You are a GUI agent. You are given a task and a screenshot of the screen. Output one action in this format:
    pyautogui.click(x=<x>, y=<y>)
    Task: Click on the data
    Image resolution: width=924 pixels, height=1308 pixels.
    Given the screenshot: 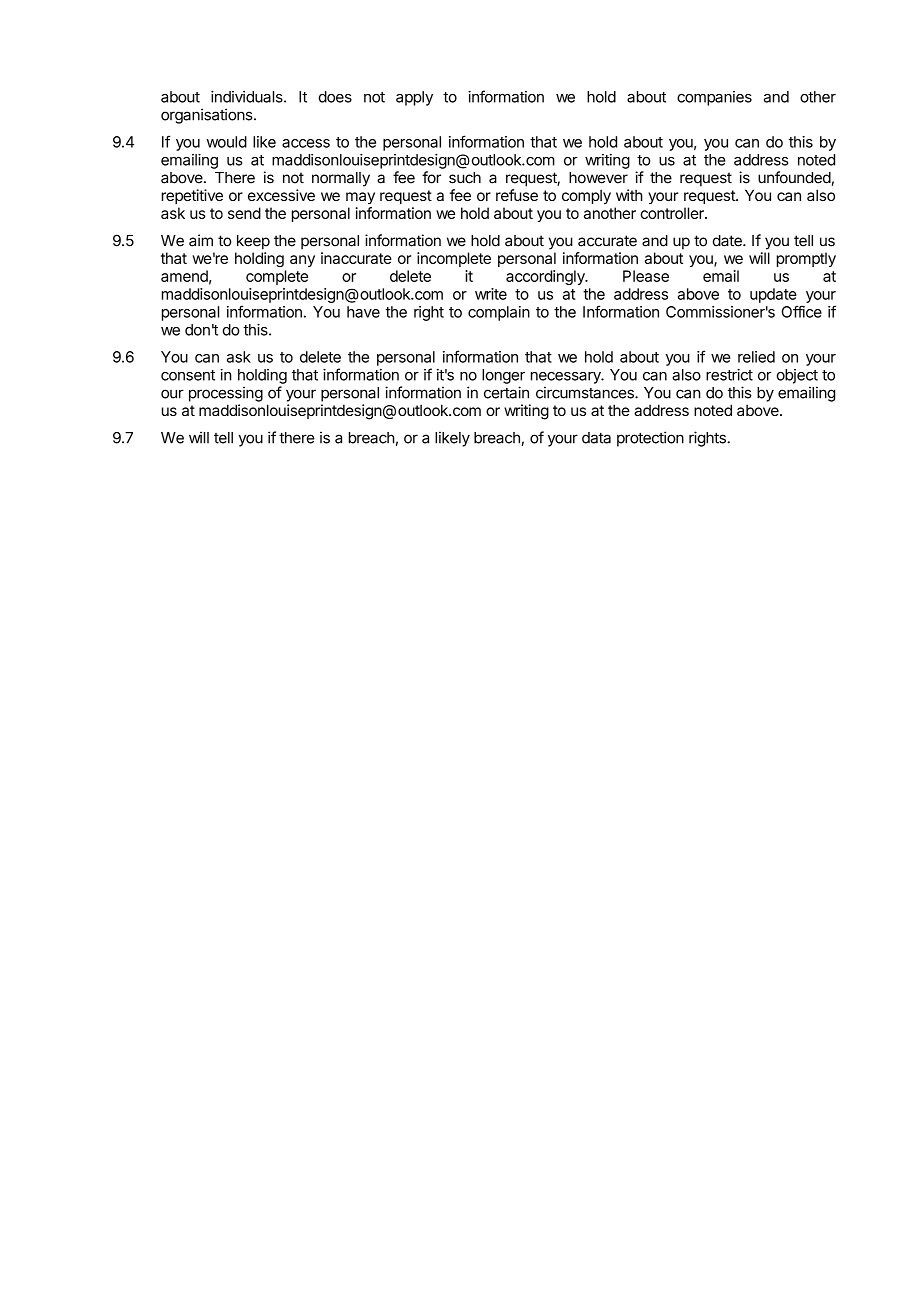 What is the action you would take?
    pyautogui.click(x=596, y=438)
